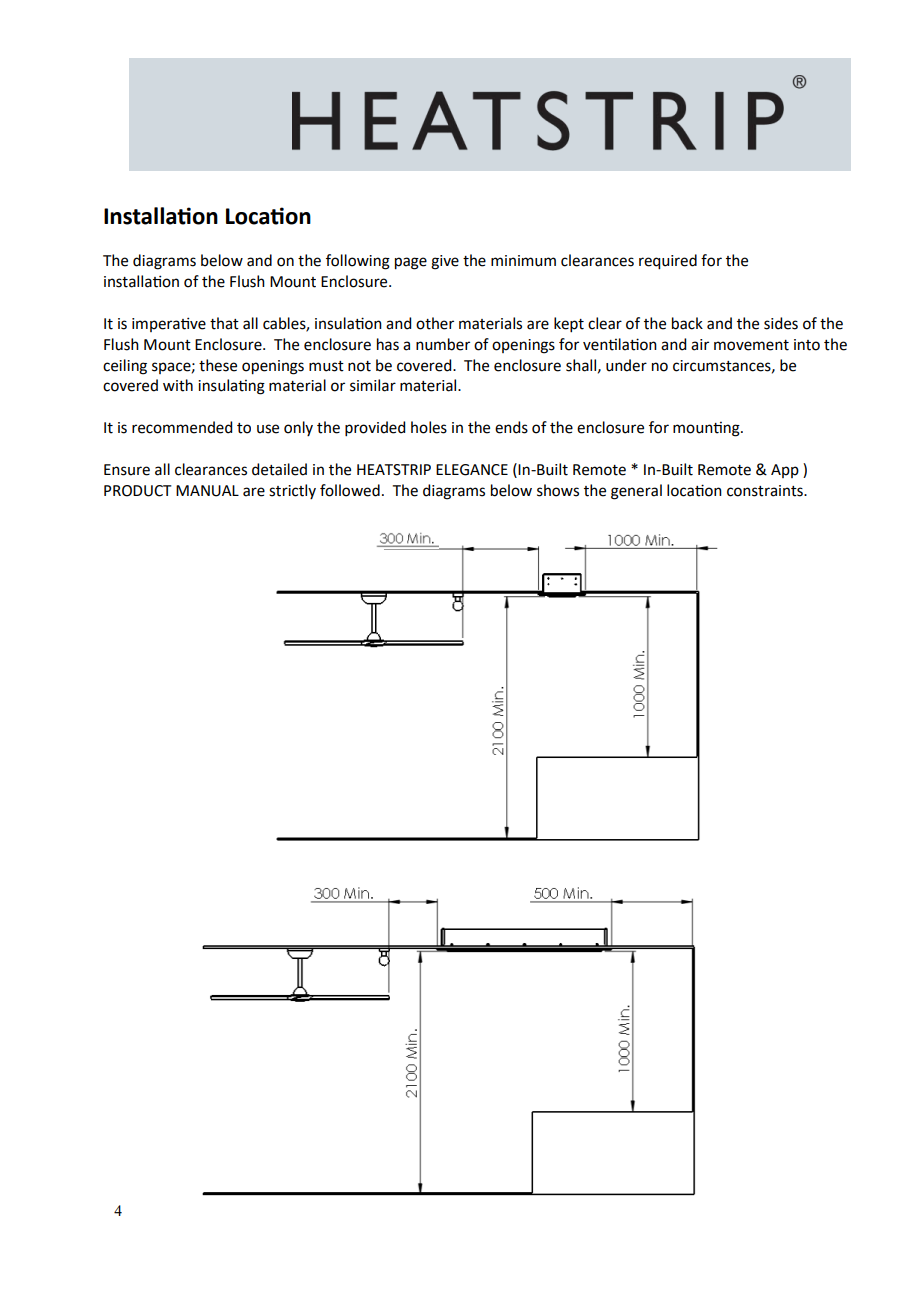  What do you see at coordinates (766, 491) in the document?
I see `constraints` at bounding box center [766, 491].
